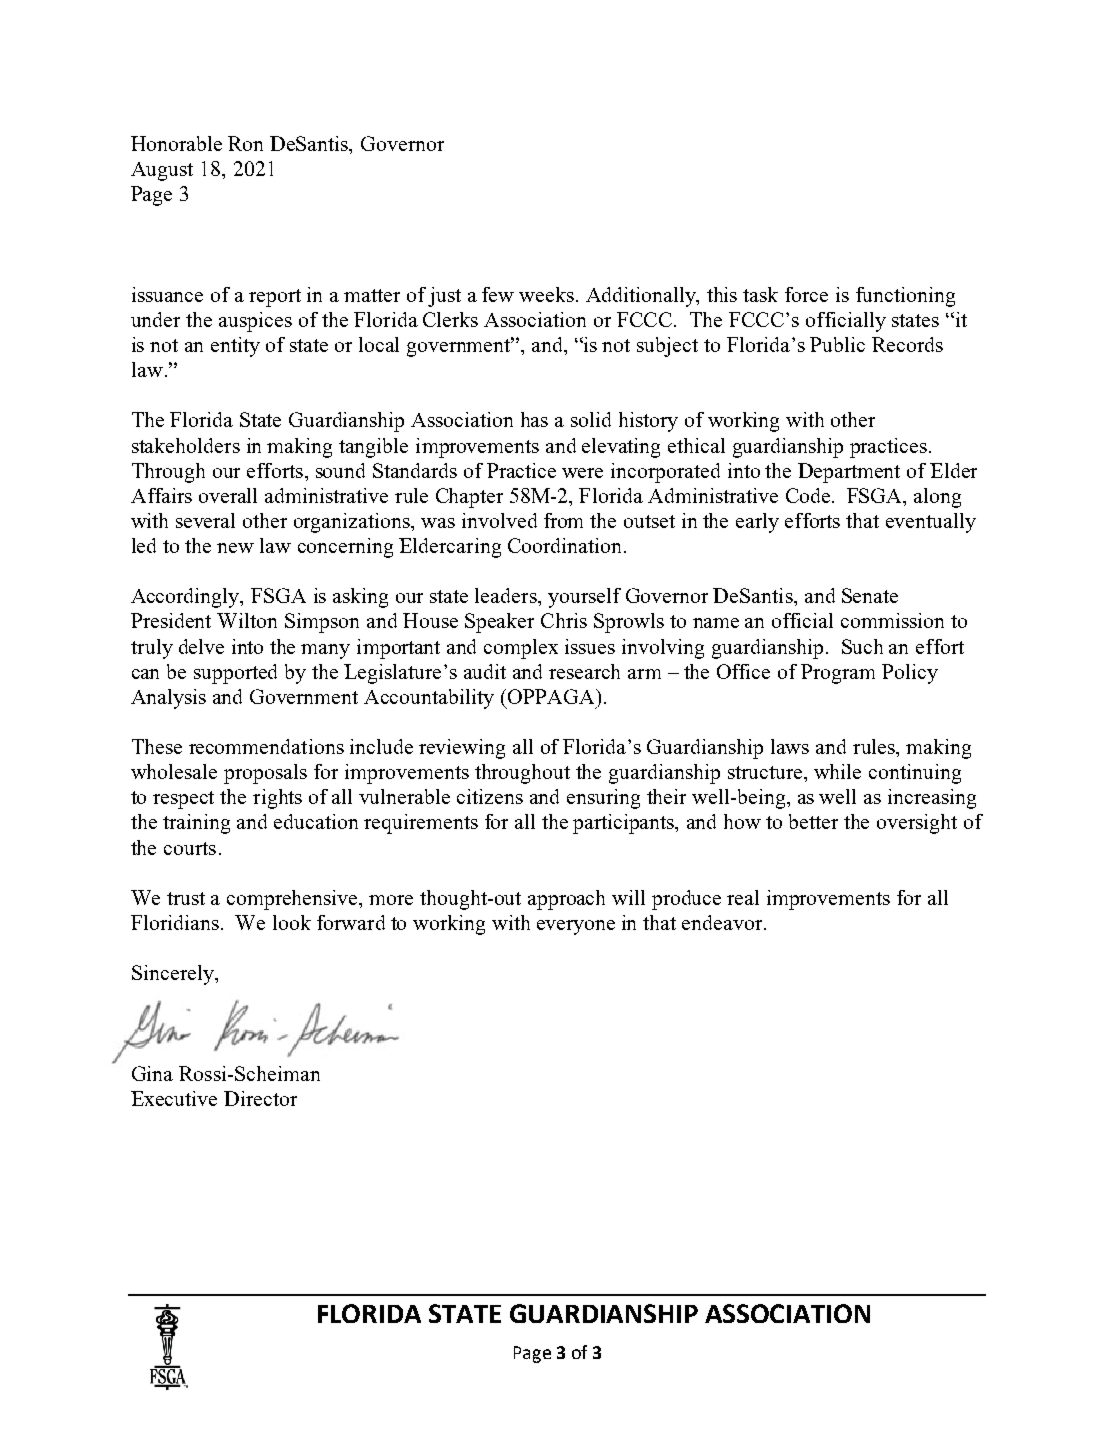 The image size is (1114, 1442). Describe the element at coordinates (806, 294) in the page. I see `force` at that location.
